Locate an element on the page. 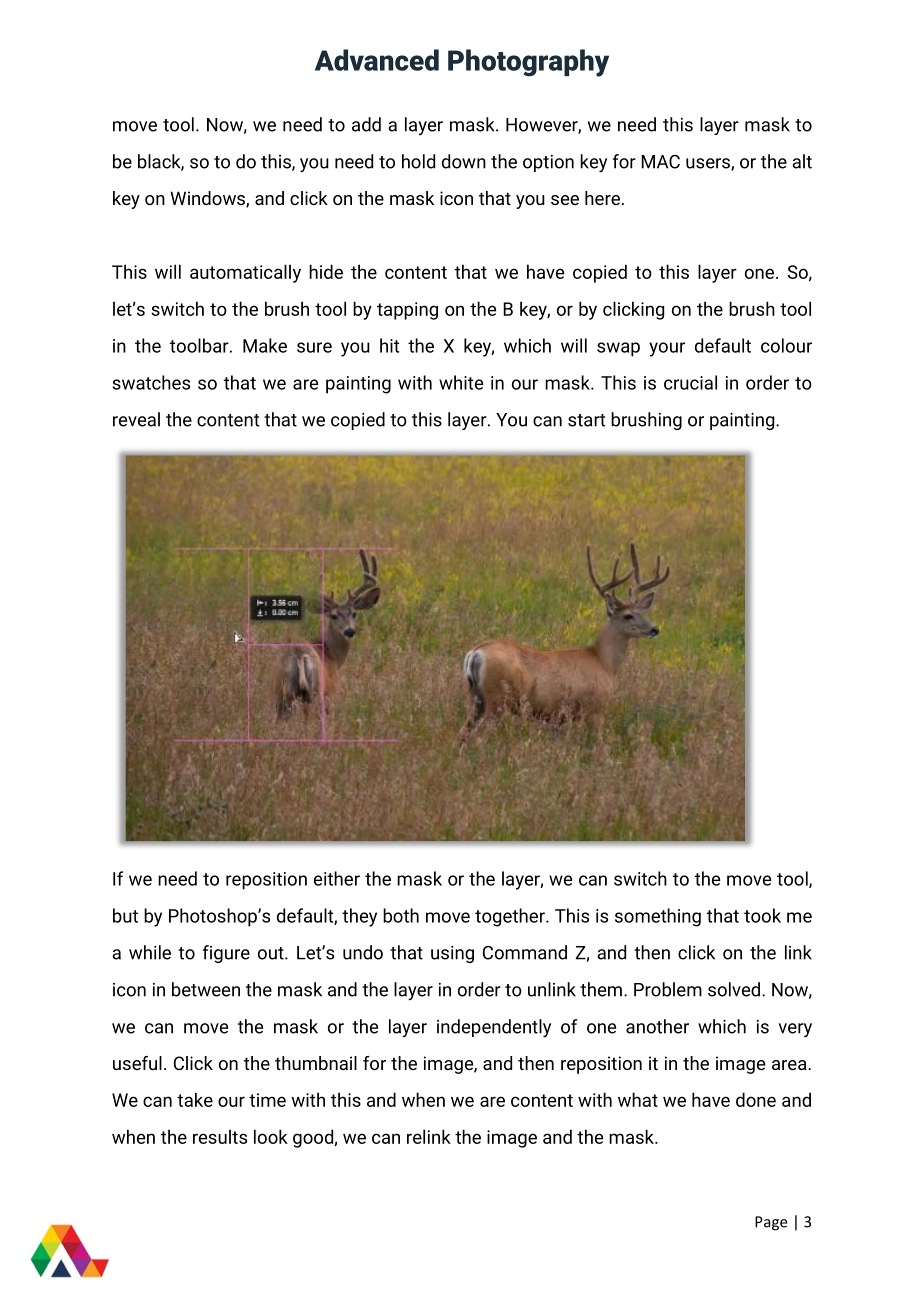 The height and width of the page is (1308, 924). results is located at coordinates (220, 1136).
